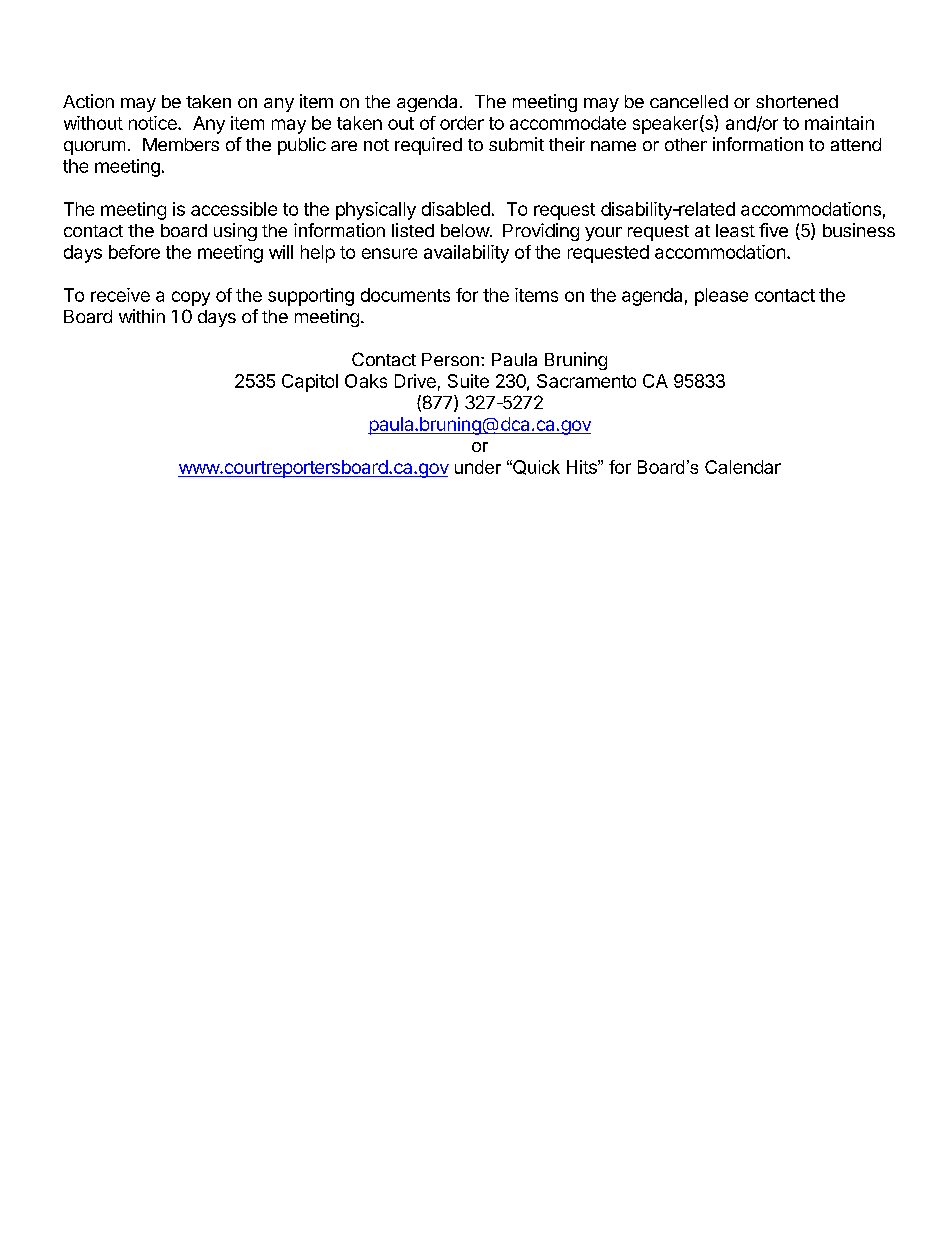 Image resolution: width=952 pixels, height=1233 pixels. I want to click on order, so click(462, 123).
